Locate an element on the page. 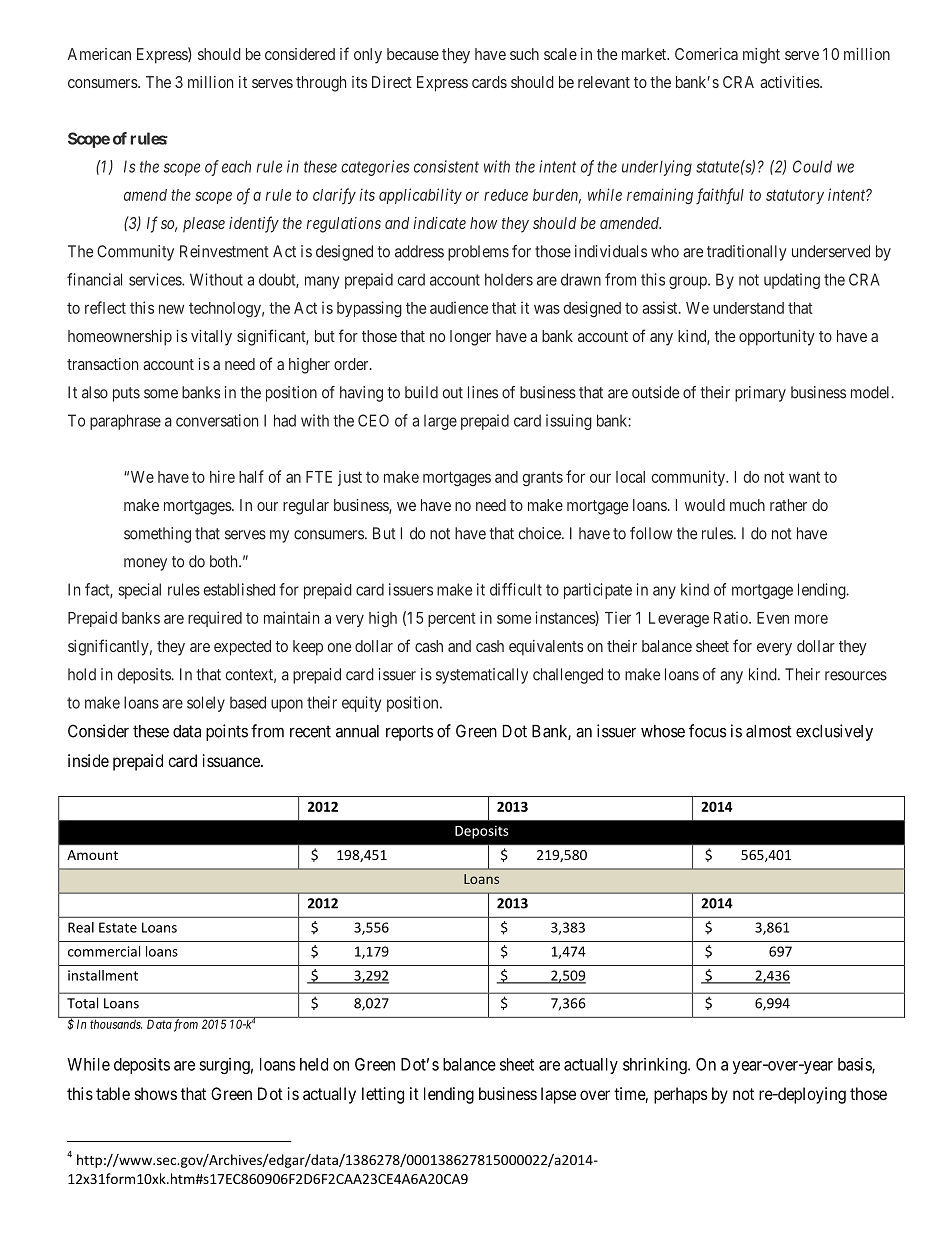 The height and width of the document is (1233, 952). almost is located at coordinates (769, 731).
